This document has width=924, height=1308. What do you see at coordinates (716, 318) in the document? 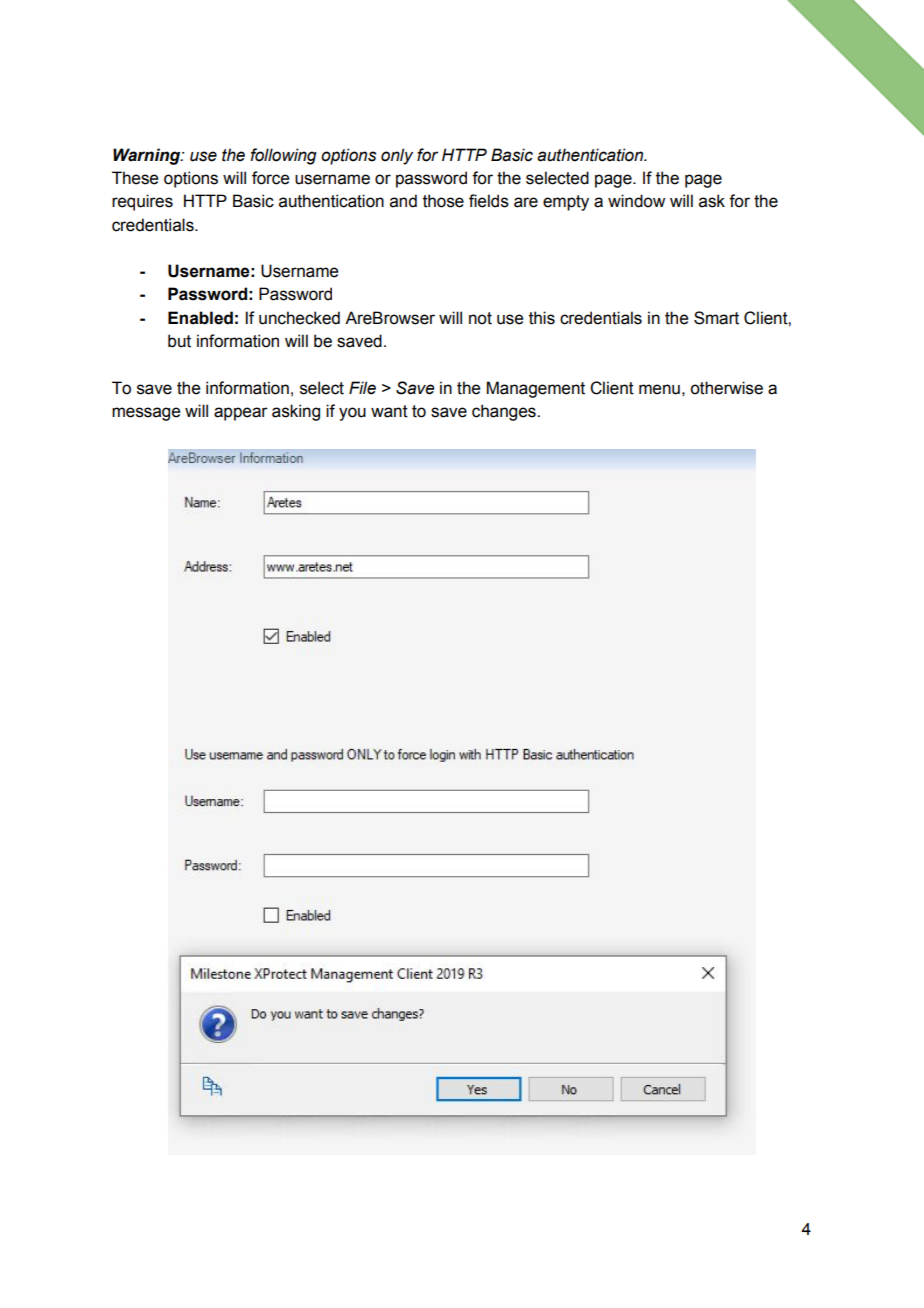
I see `Smart` at bounding box center [716, 318].
